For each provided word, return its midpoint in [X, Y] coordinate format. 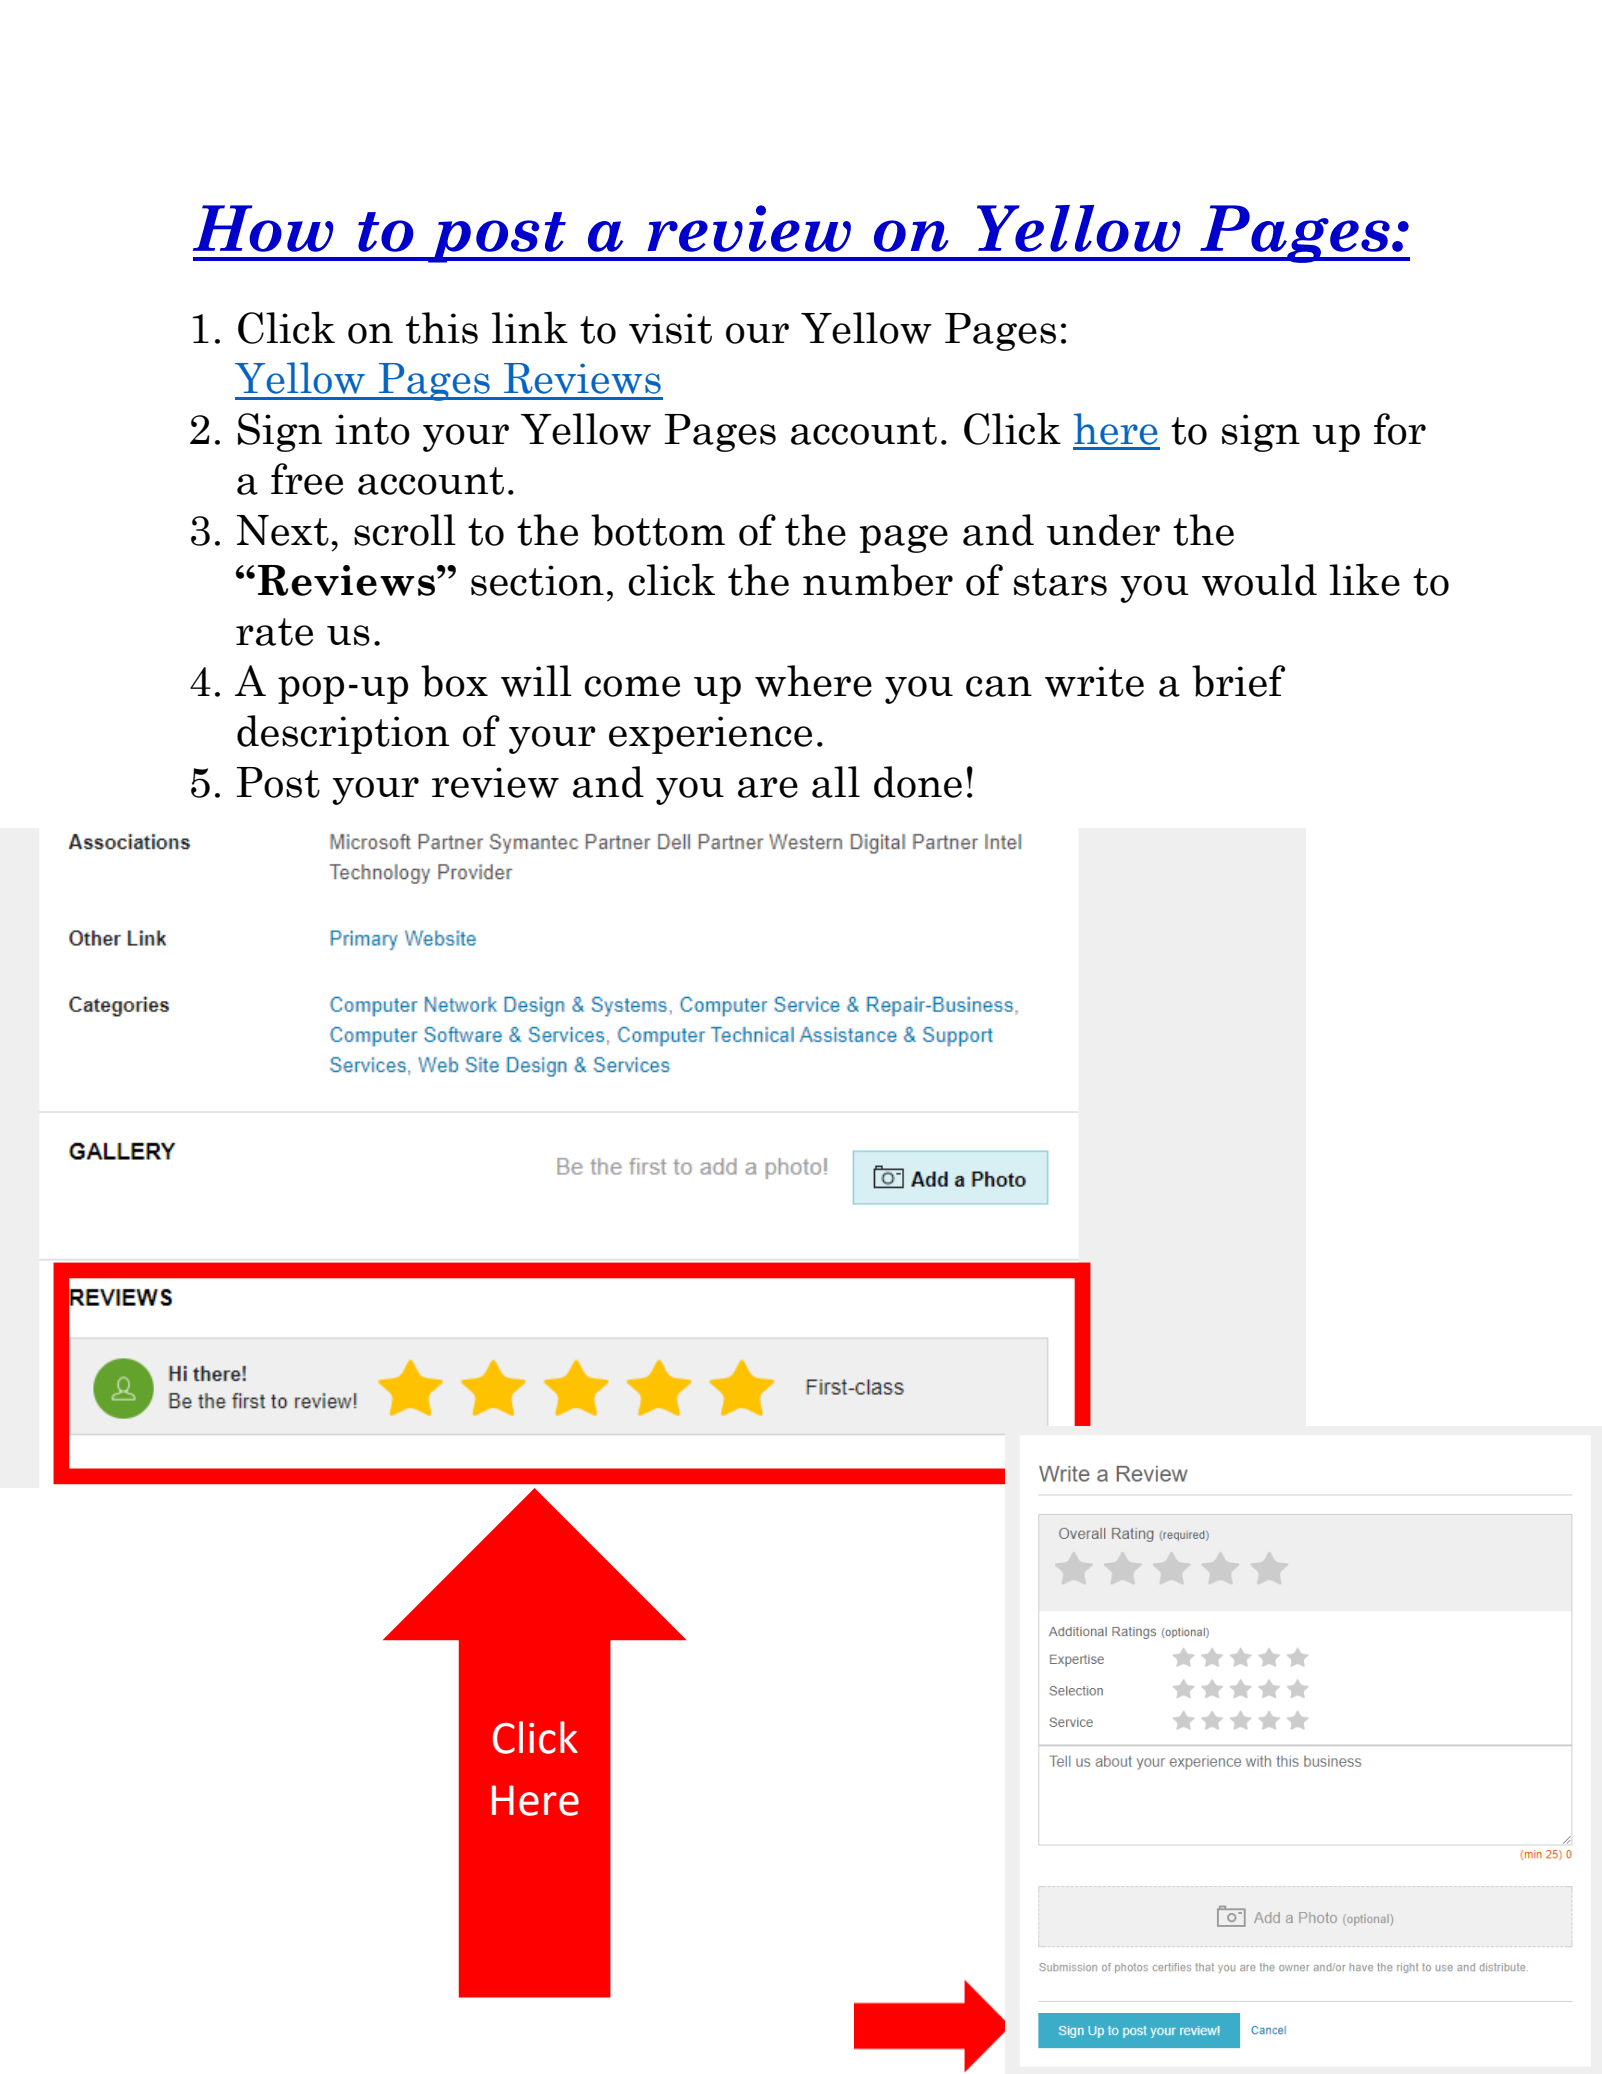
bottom [658, 530]
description [343, 734]
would [1259, 580]
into [372, 429]
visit [670, 328]
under [1103, 530]
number [878, 580]
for [1400, 429]
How [263, 228]
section [537, 580]
